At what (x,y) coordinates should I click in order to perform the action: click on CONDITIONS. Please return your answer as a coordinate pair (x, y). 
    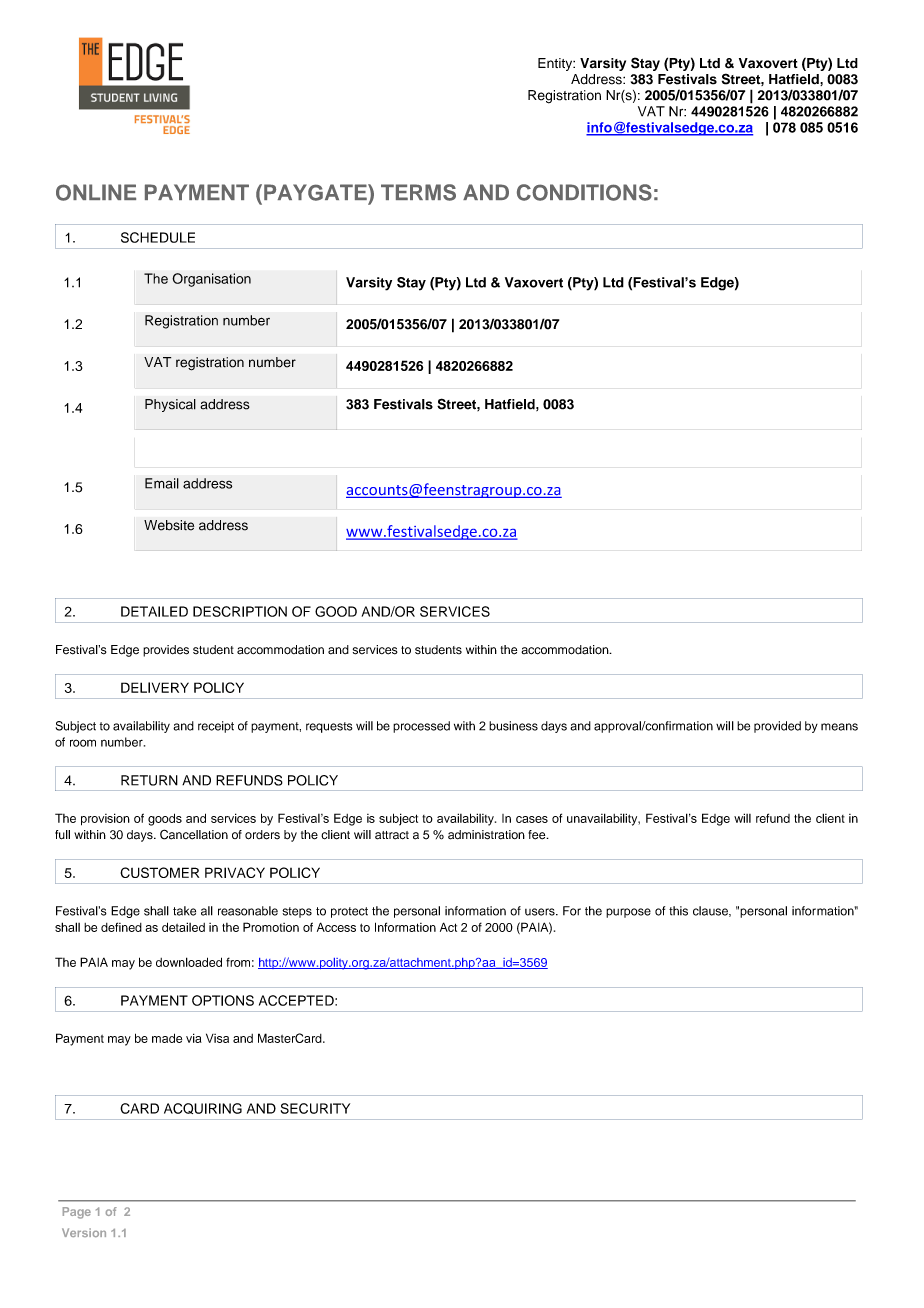
    Looking at the image, I should click on (584, 192).
